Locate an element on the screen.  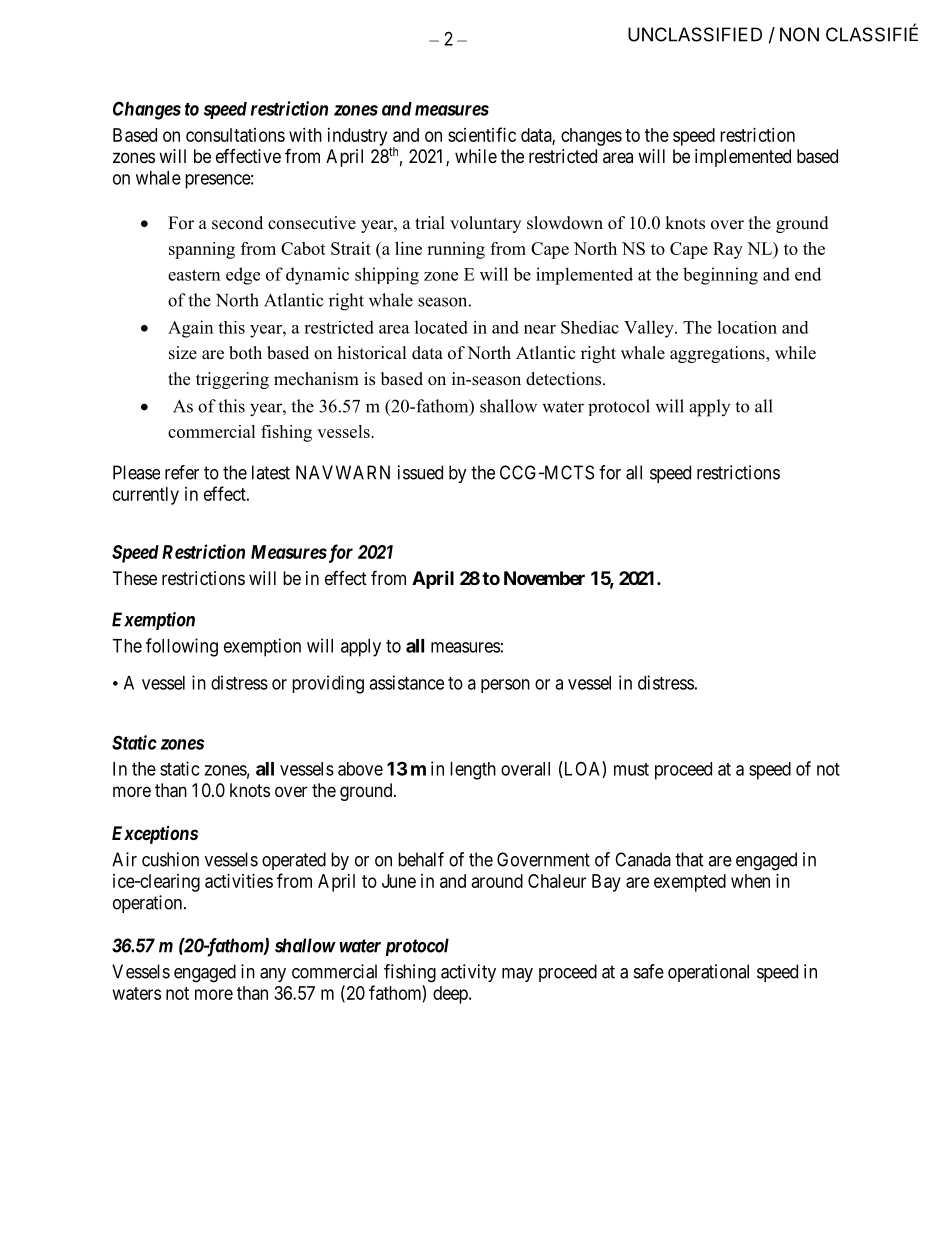
Ray is located at coordinates (728, 250).
